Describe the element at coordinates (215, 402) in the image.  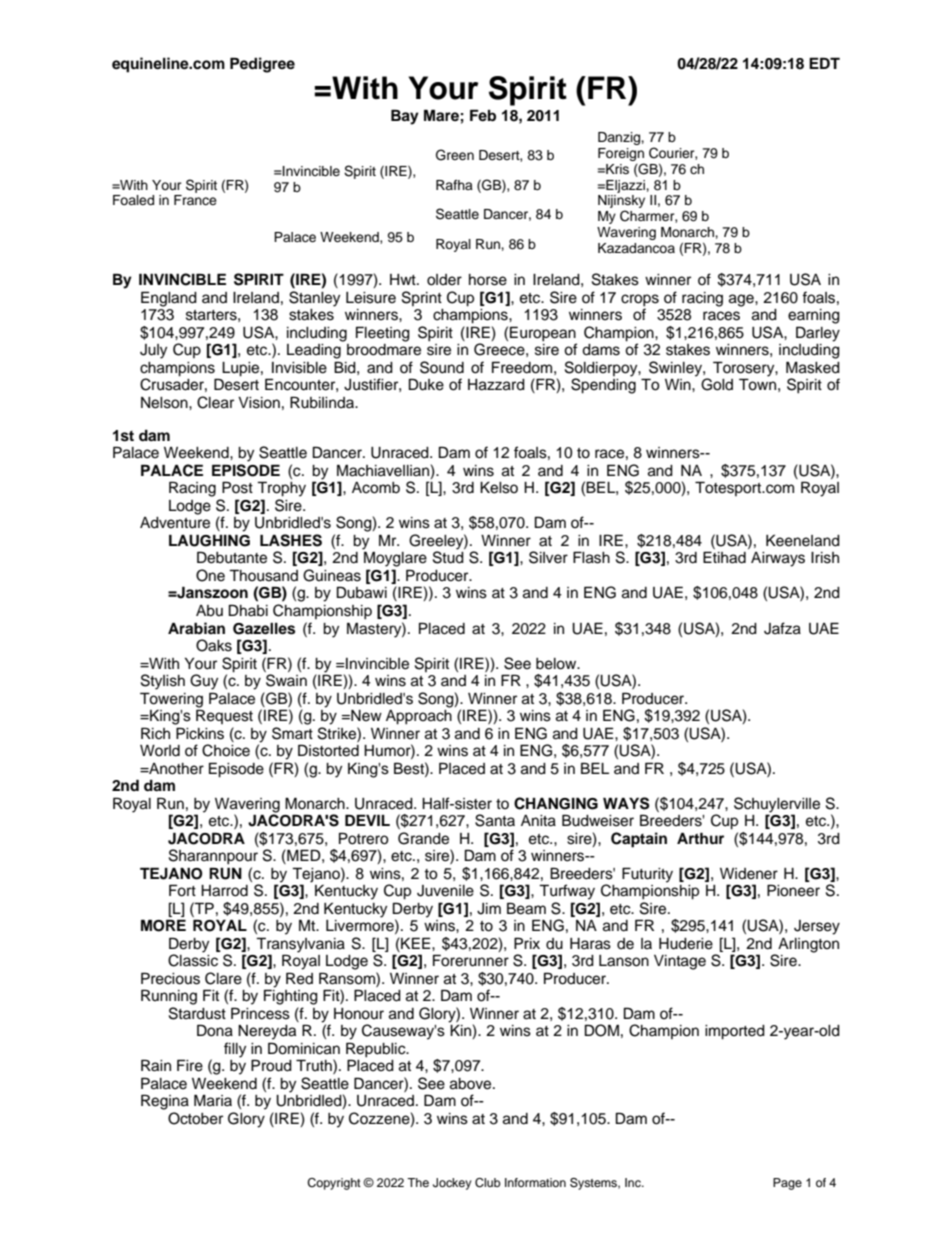
I see `Clear` at that location.
